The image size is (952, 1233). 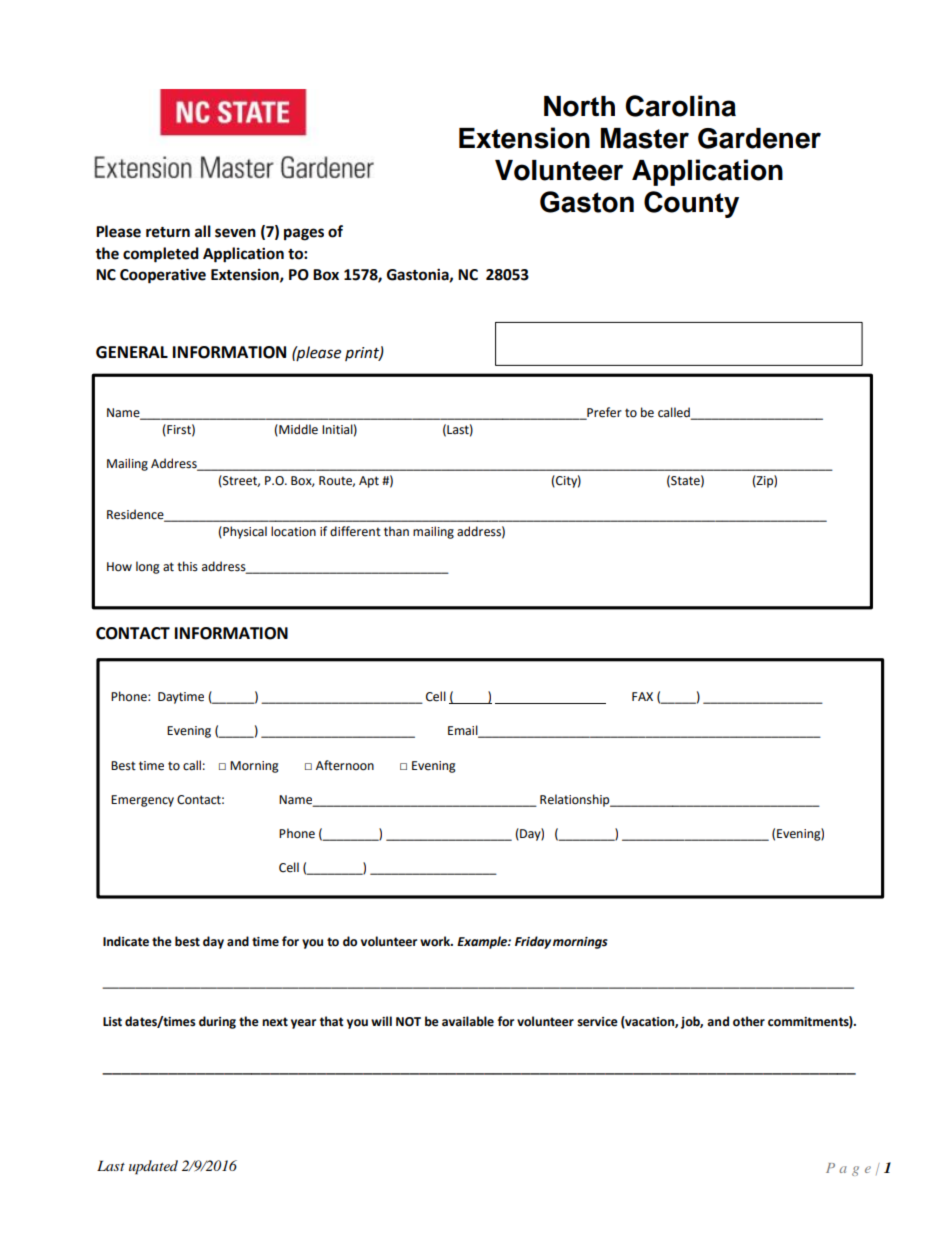 I want to click on GENERAL, so click(x=132, y=352).
